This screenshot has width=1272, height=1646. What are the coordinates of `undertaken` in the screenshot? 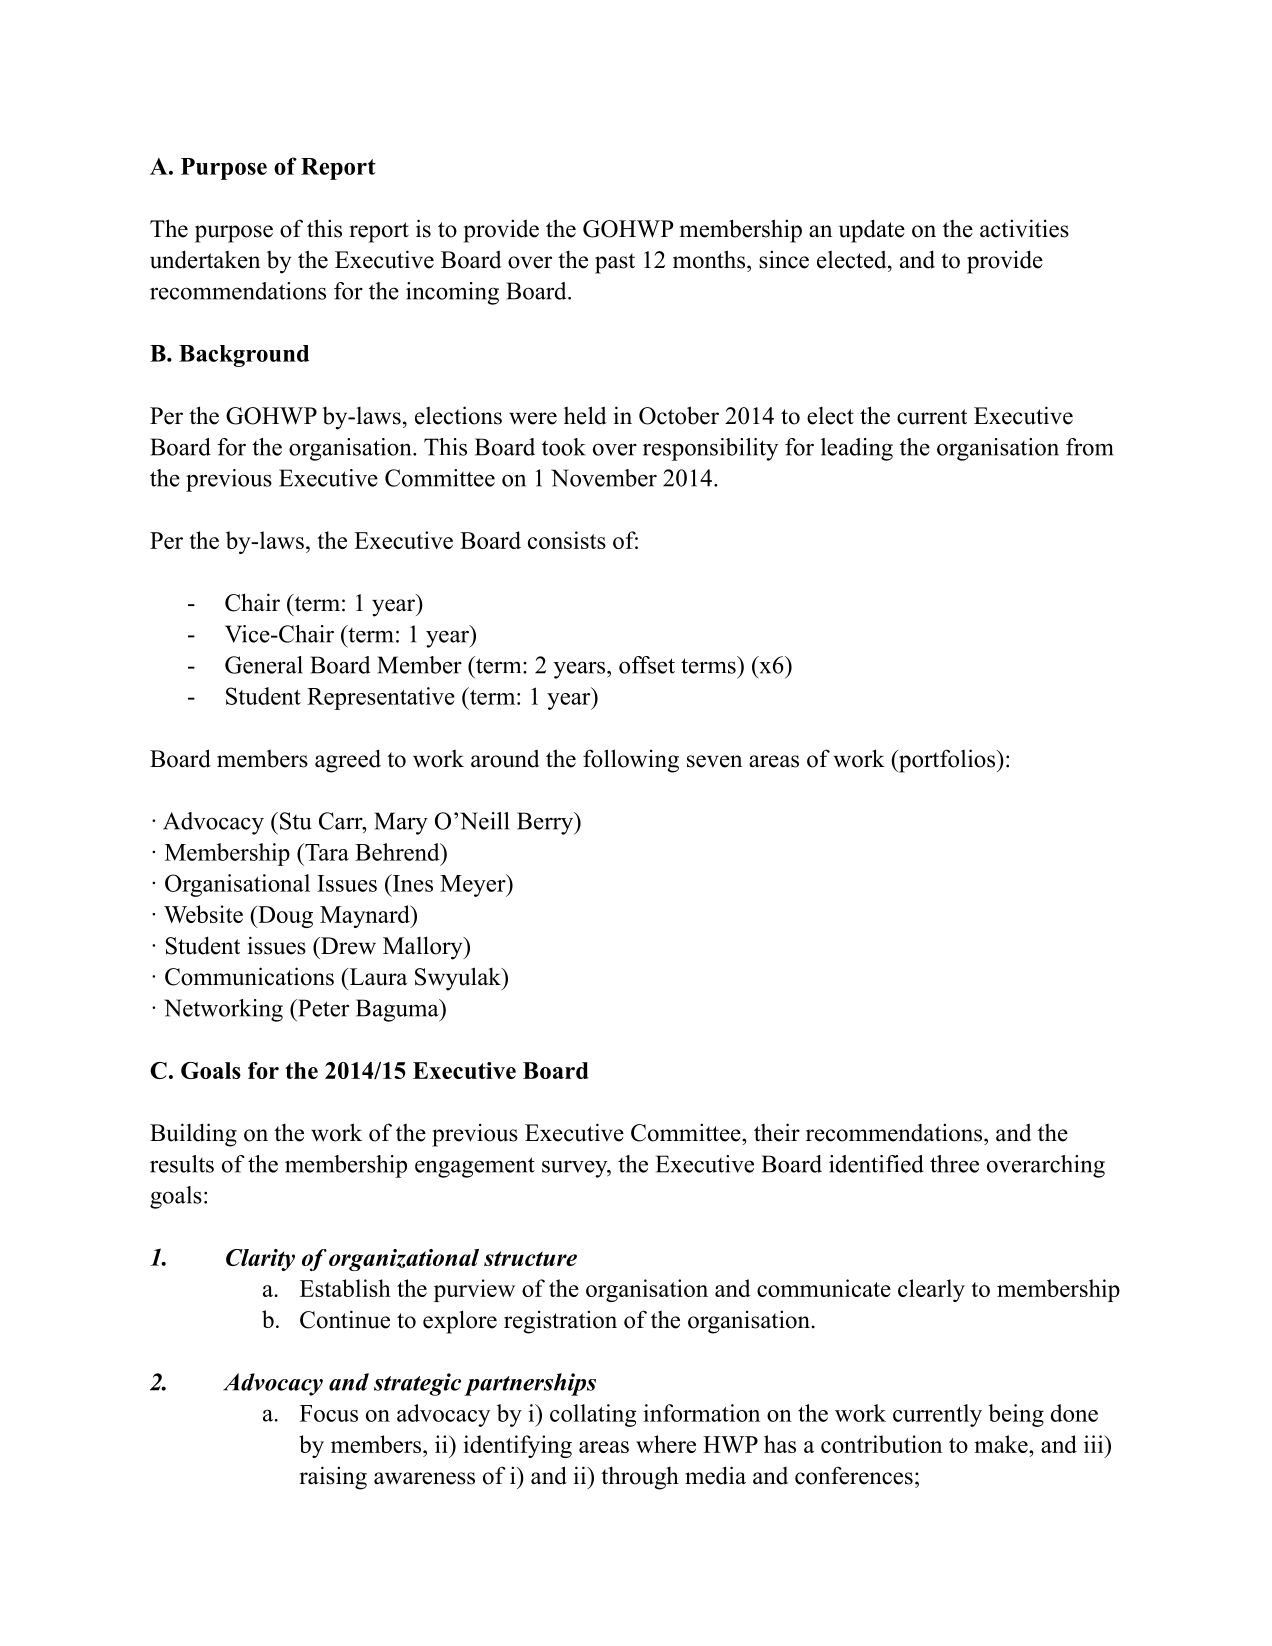 It's located at (205, 259).
